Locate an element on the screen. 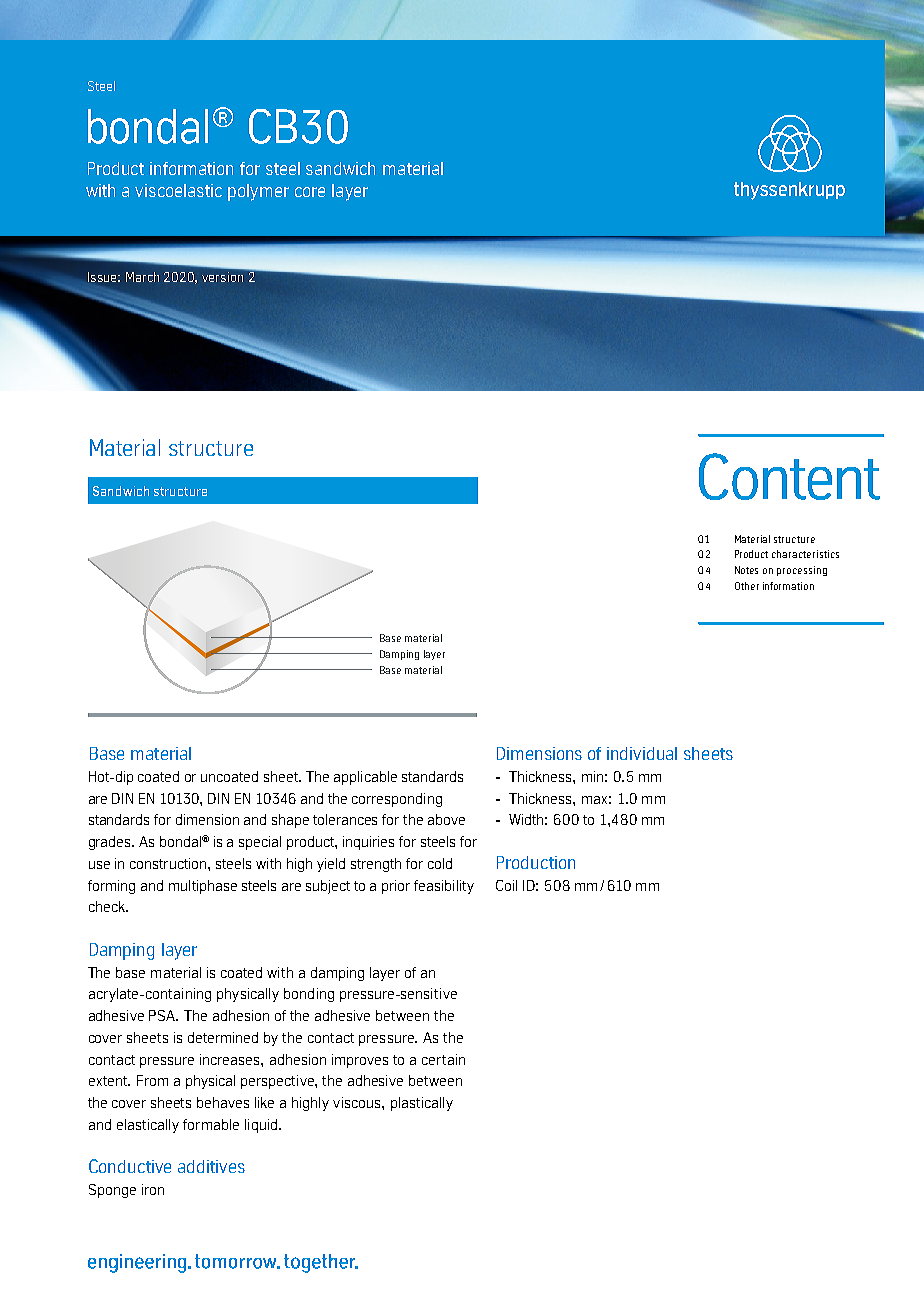  viscoelastic is located at coordinates (178, 190).
